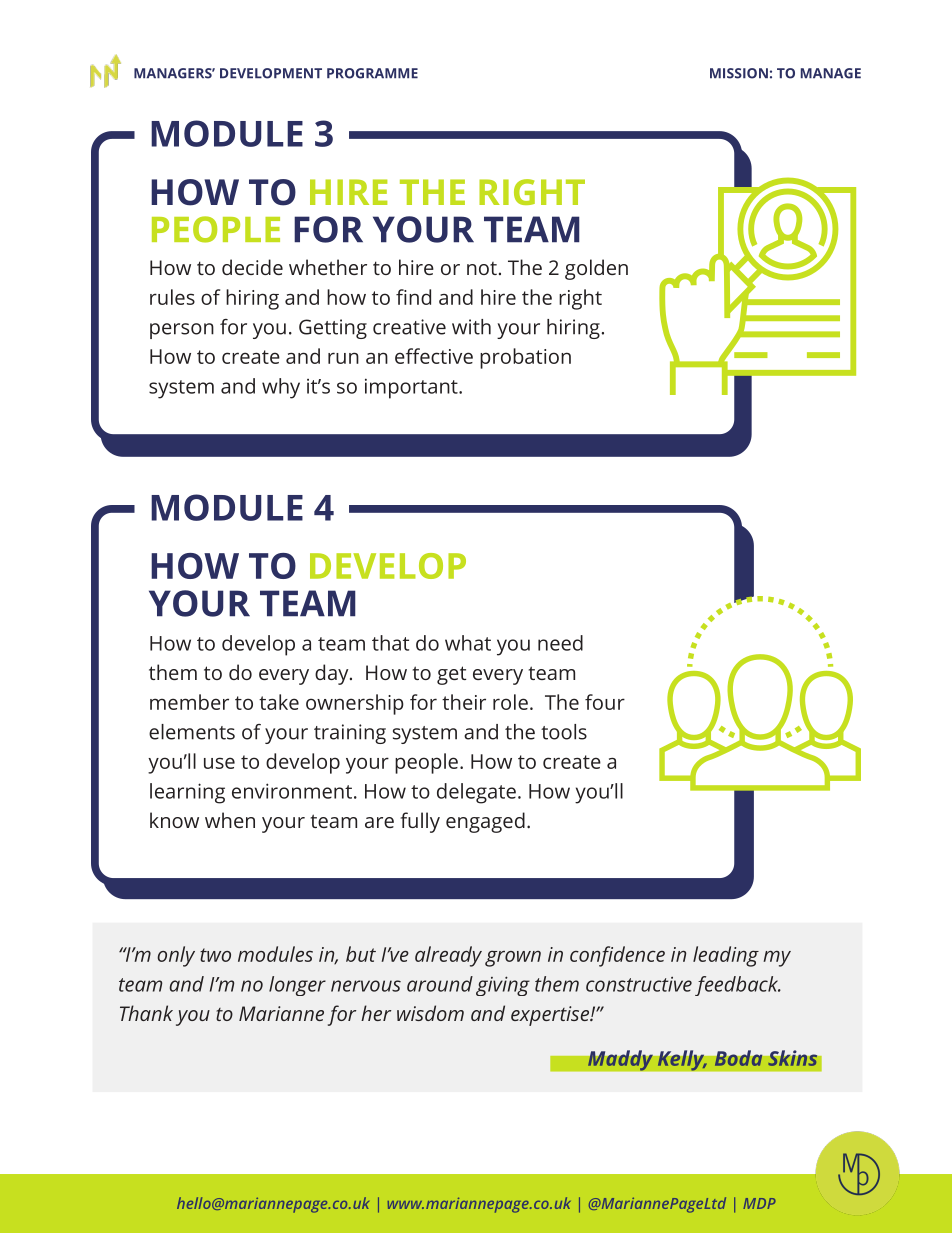 The image size is (952, 1233). Describe the element at coordinates (525, 358) in the screenshot. I see `probation` at that location.
